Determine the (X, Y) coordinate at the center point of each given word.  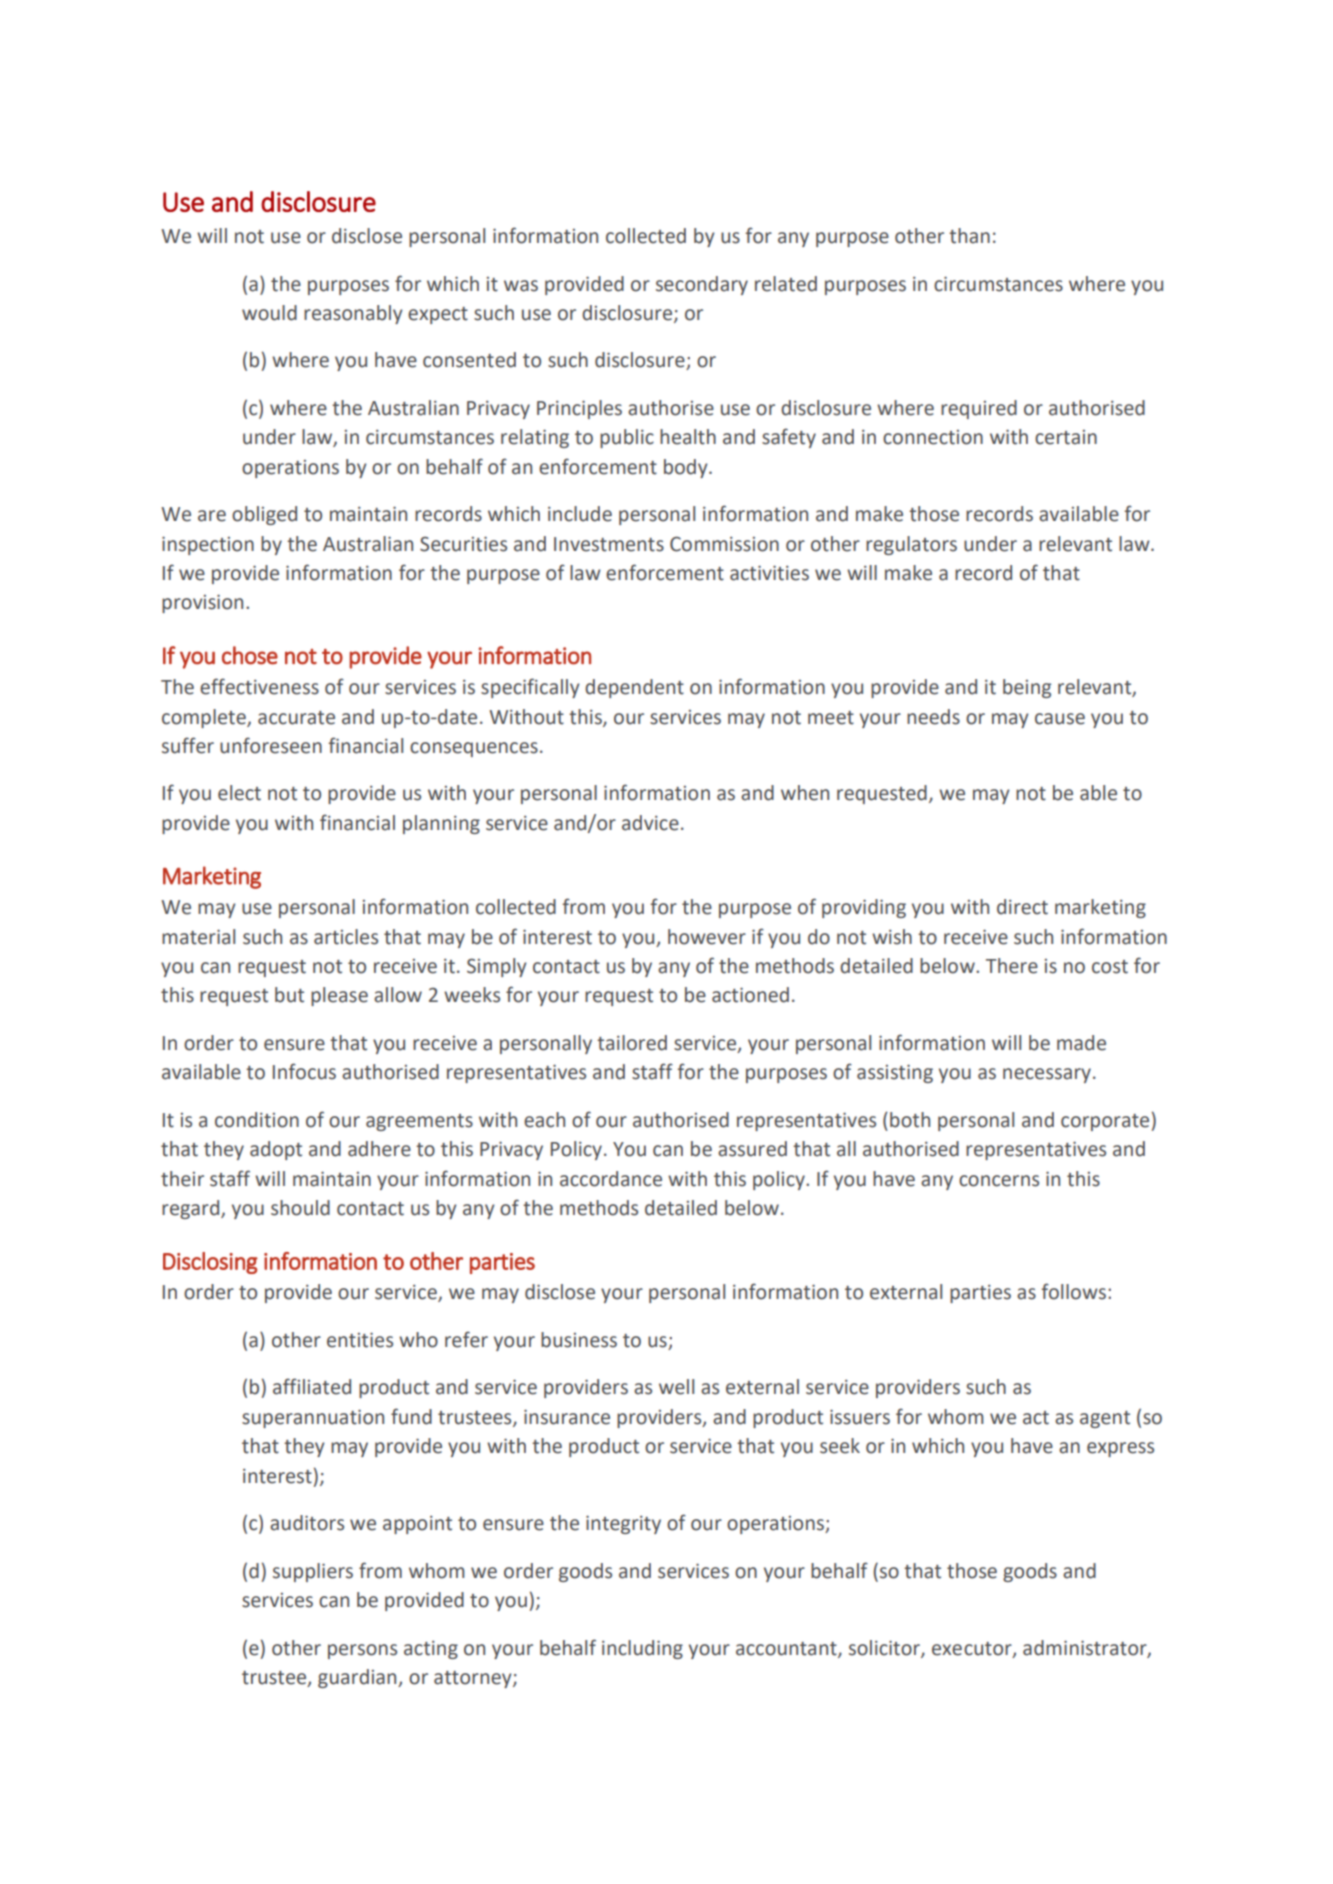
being (1027, 688)
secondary (702, 285)
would (269, 313)
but (289, 995)
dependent (634, 688)
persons (362, 1651)
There (1012, 966)
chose (250, 655)
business (579, 1340)
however (707, 937)
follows (1073, 1291)
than (969, 236)
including (642, 1649)
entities (360, 1340)
